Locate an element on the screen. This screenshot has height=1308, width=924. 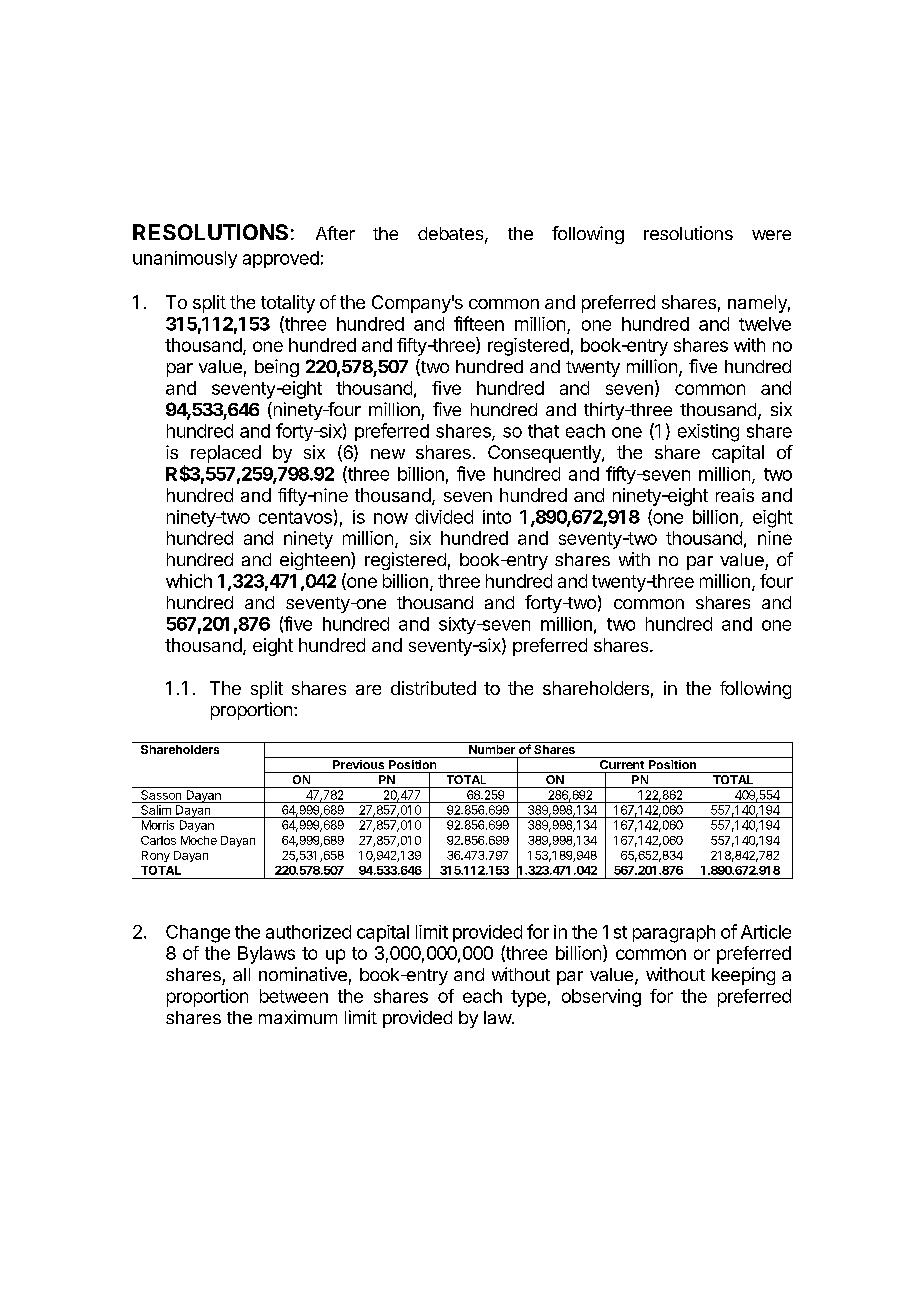
unanimously is located at coordinates (185, 259).
